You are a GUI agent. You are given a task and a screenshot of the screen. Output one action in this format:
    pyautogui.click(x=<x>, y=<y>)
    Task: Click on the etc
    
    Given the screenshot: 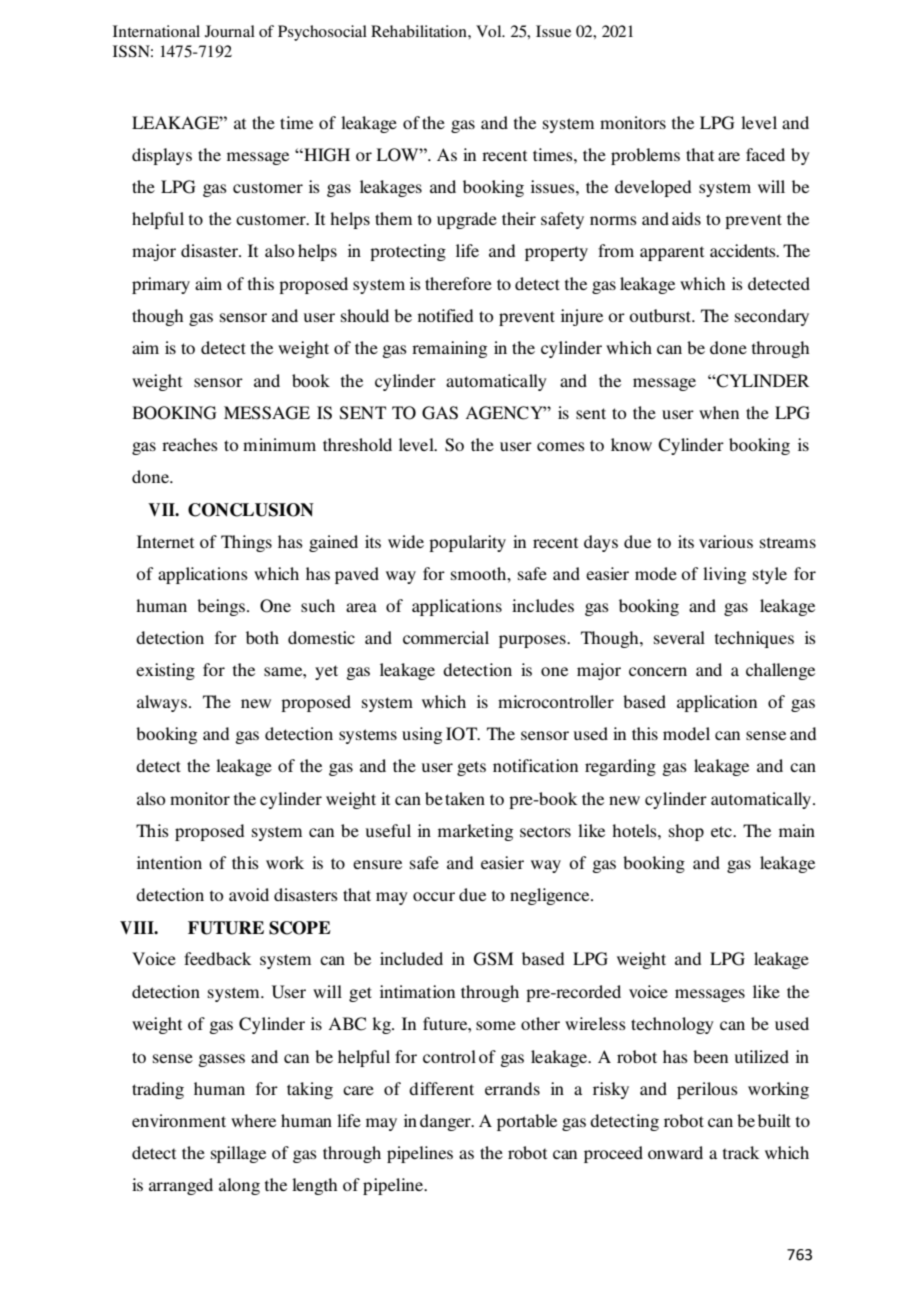 What is the action you would take?
    pyautogui.click(x=722, y=831)
